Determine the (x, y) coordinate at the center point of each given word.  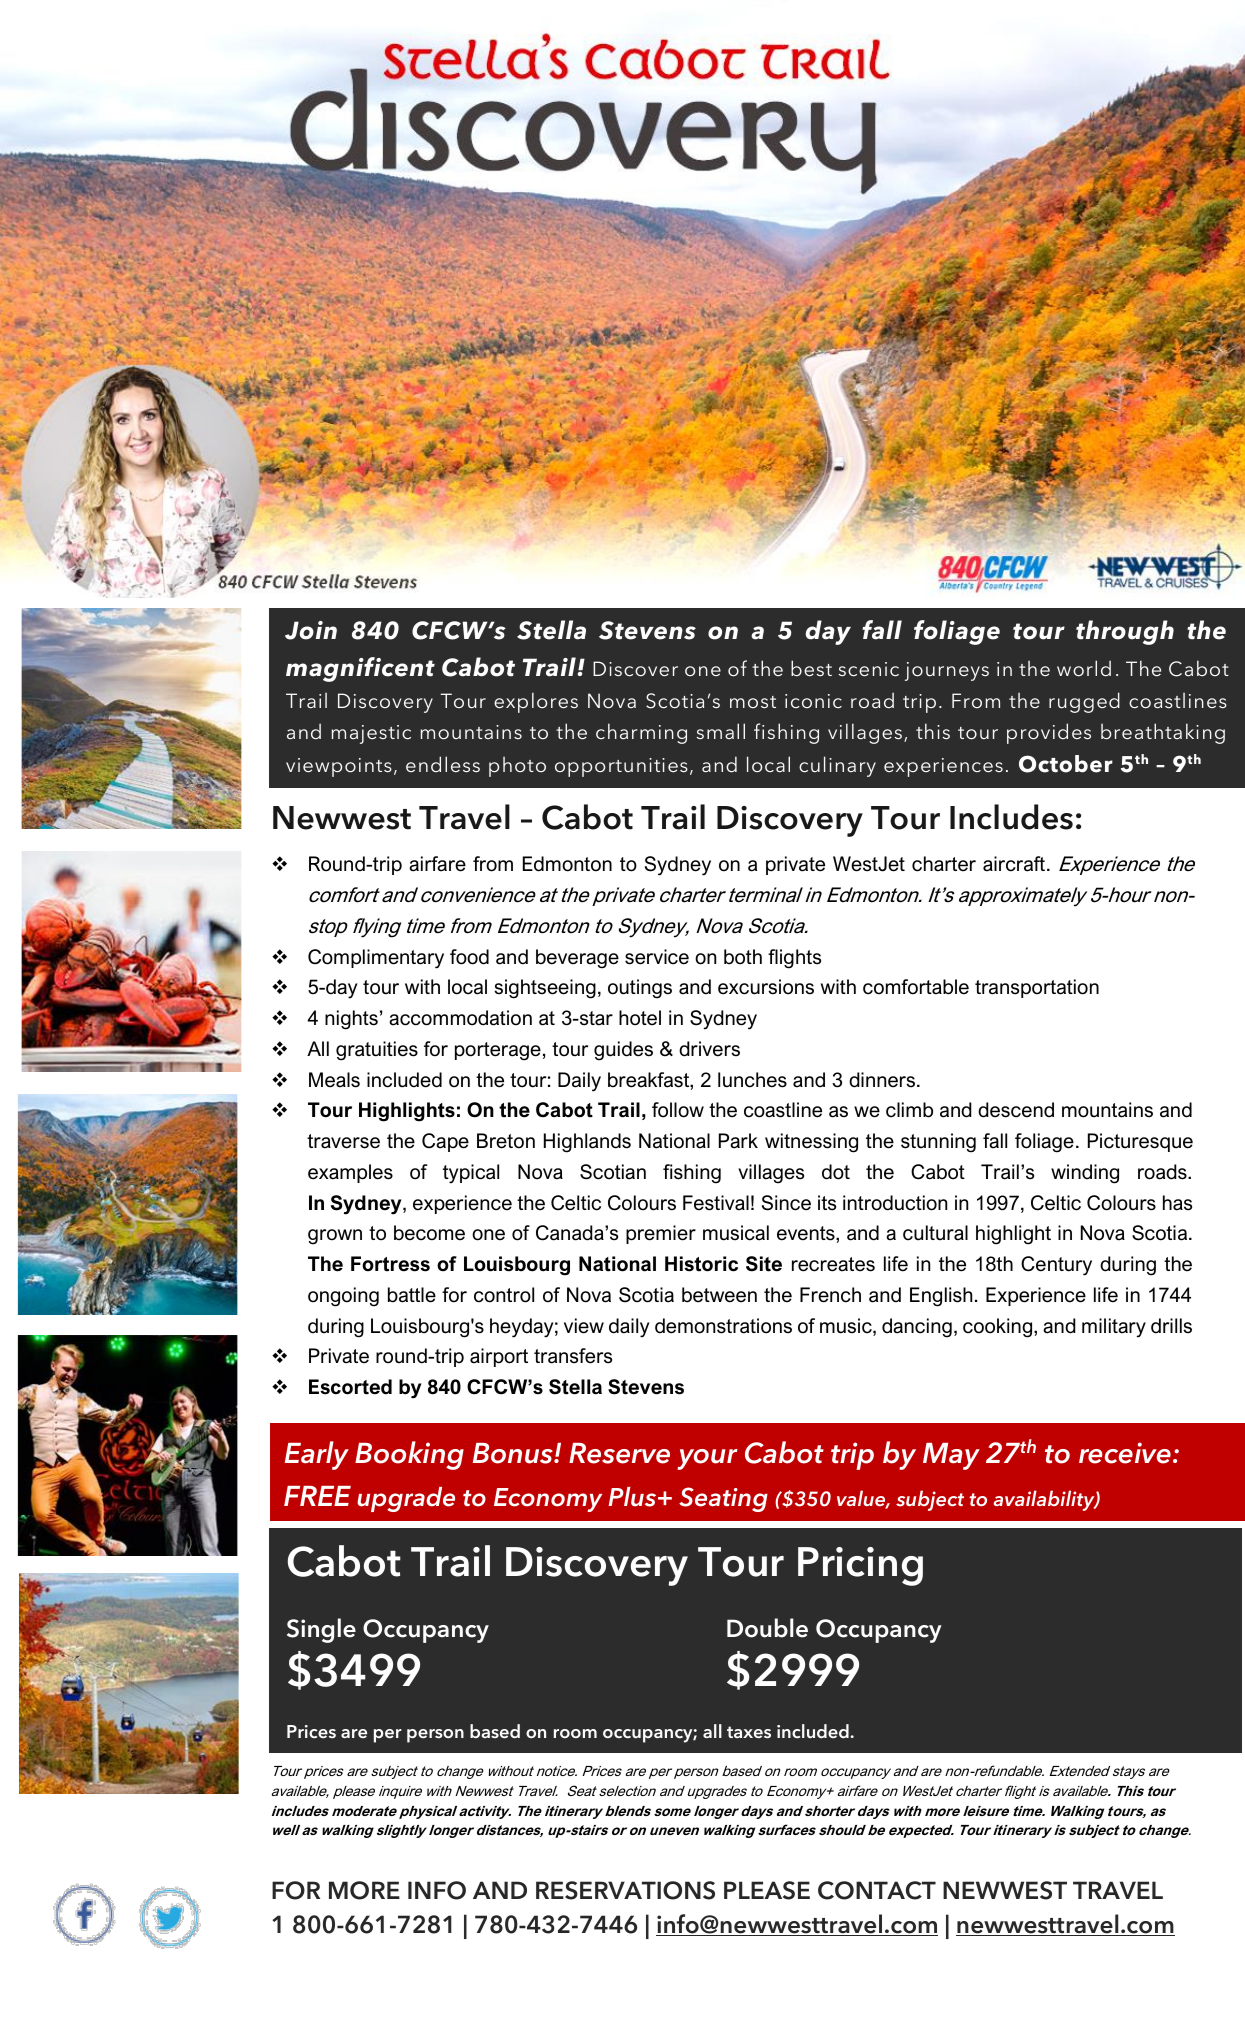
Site (764, 1264)
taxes (749, 1732)
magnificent (360, 669)
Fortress (390, 1264)
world (1084, 668)
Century (1056, 1266)
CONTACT (877, 1890)
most (753, 702)
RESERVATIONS (625, 1890)
